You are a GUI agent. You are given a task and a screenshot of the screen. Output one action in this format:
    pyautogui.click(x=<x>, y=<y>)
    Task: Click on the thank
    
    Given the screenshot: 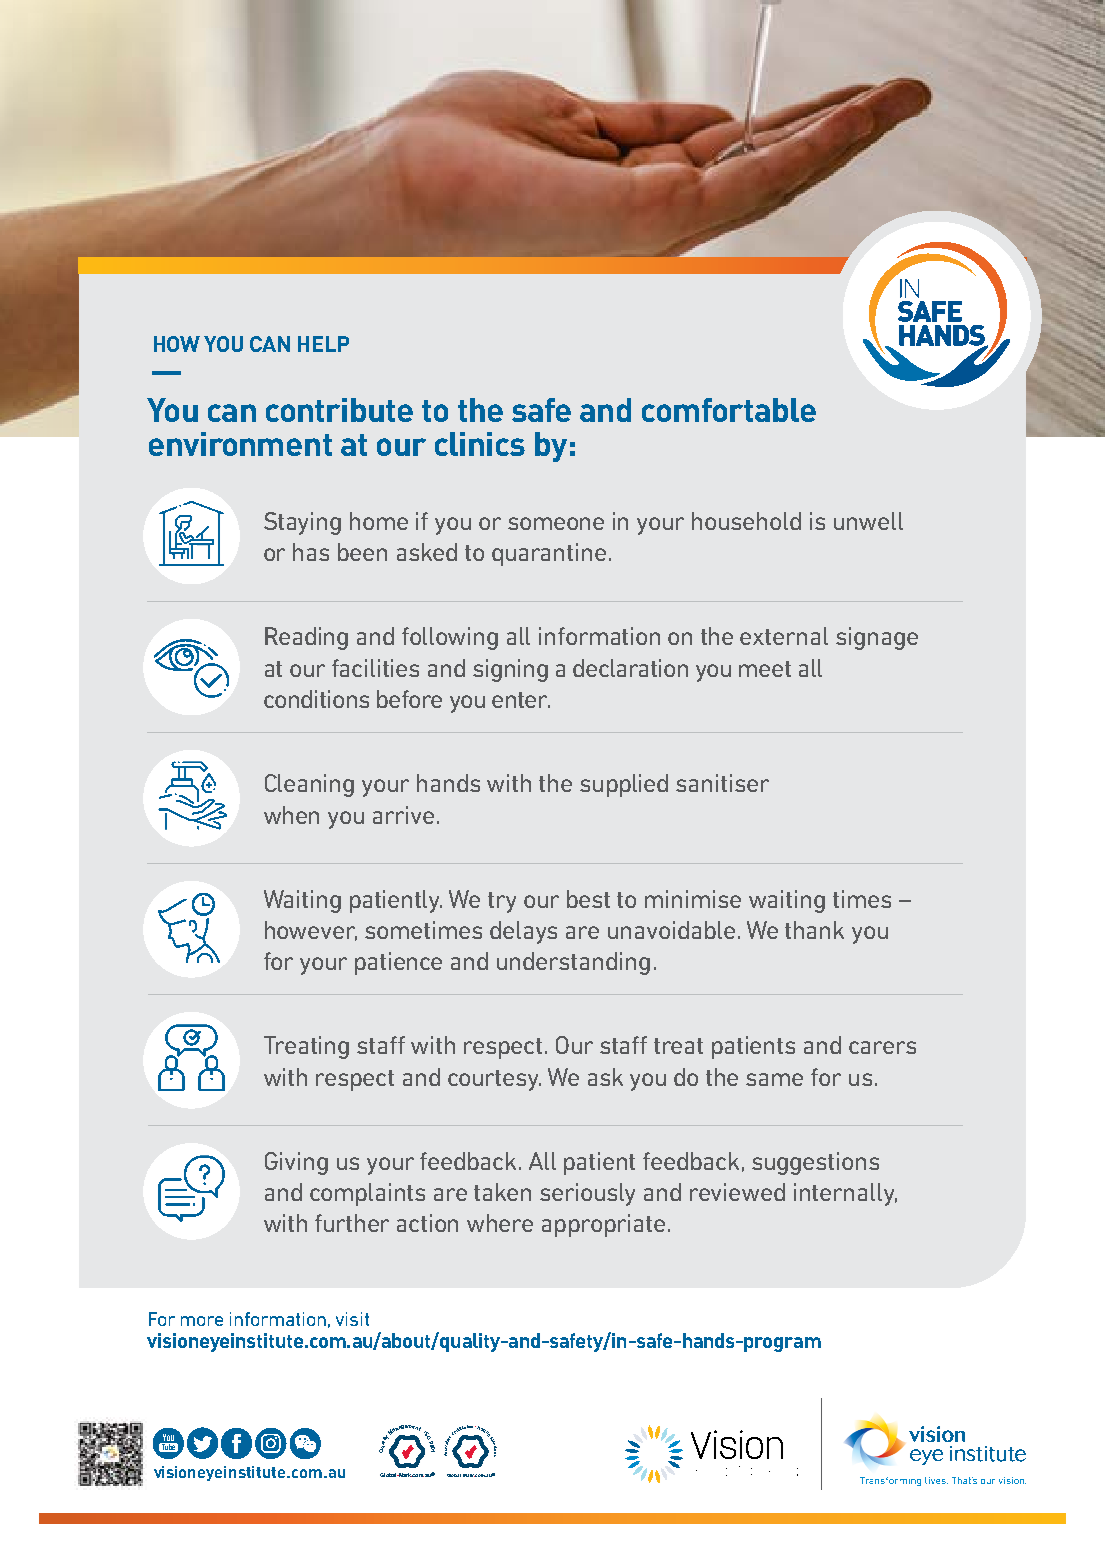 What is the action you would take?
    pyautogui.click(x=814, y=930)
